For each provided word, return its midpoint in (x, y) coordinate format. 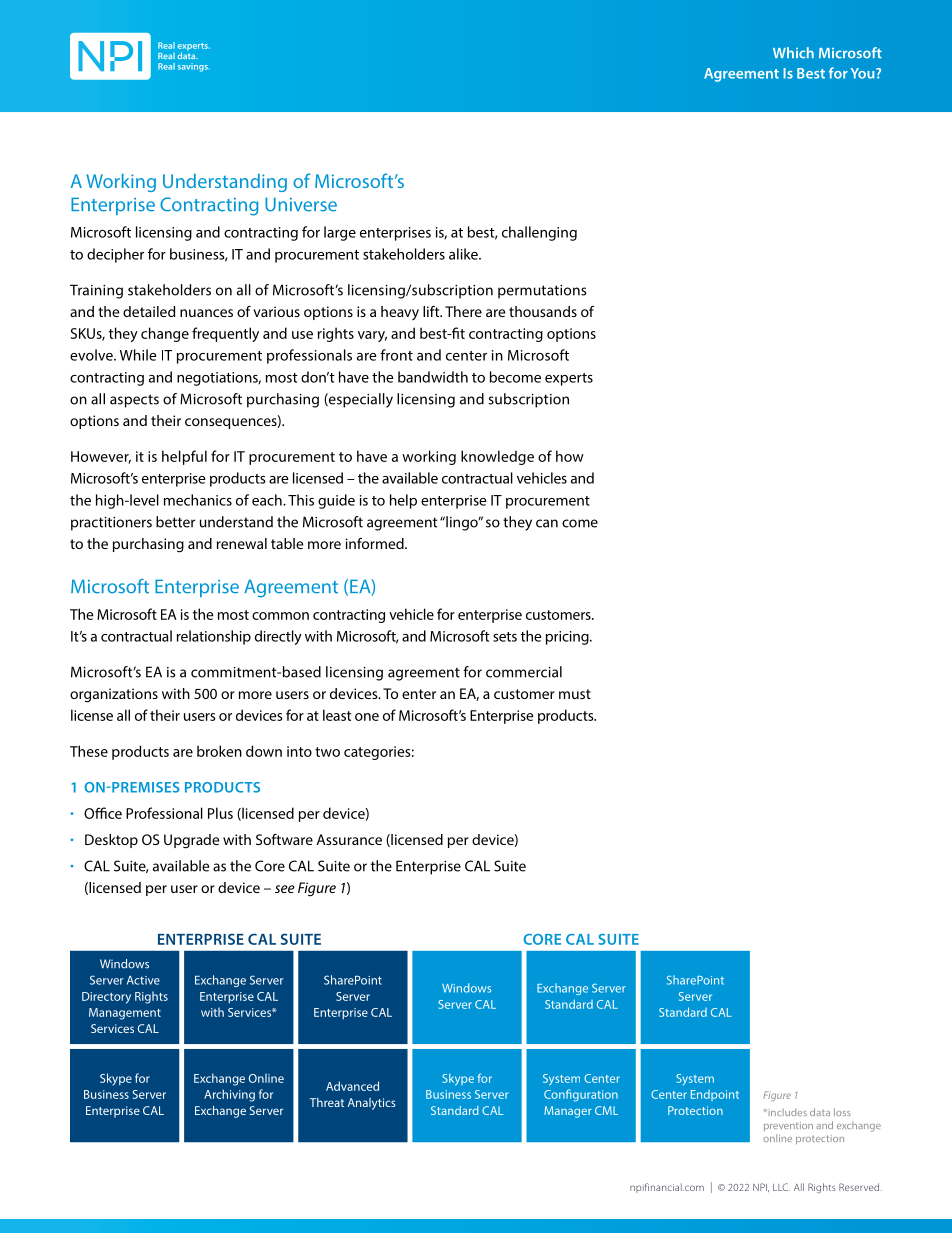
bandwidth (433, 377)
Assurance (349, 839)
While (138, 355)
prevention (788, 1126)
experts (569, 379)
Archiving (229, 1095)
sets (505, 637)
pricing (568, 638)
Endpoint (715, 1095)
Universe (301, 204)
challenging (539, 233)
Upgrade (191, 841)
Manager (568, 1112)
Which (793, 53)
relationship (214, 637)
